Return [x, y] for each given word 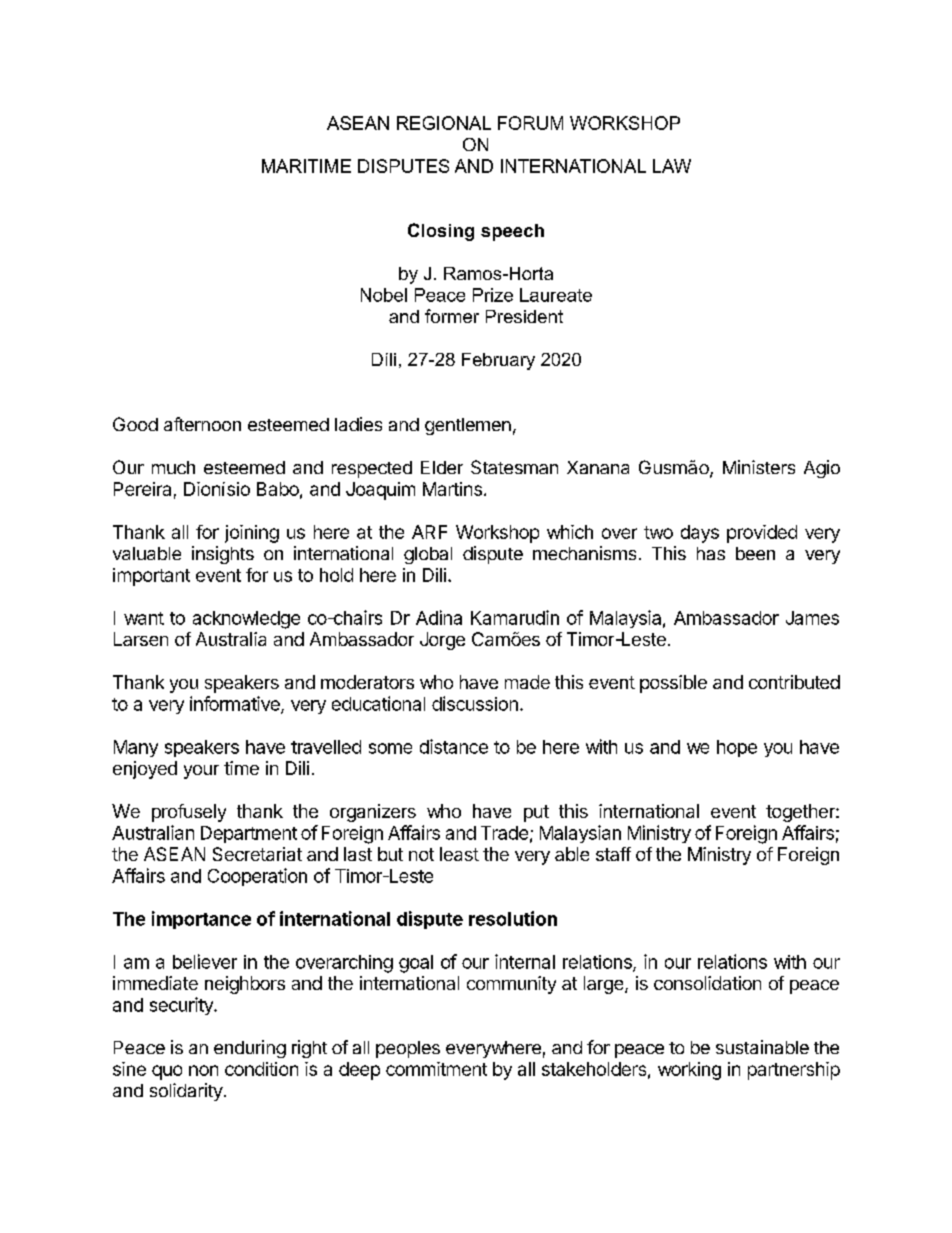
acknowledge [246, 620]
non [203, 1070]
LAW [672, 166]
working [689, 1071]
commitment [436, 1069]
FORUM [530, 123]
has [711, 553]
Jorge [442, 641]
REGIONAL [444, 123]
